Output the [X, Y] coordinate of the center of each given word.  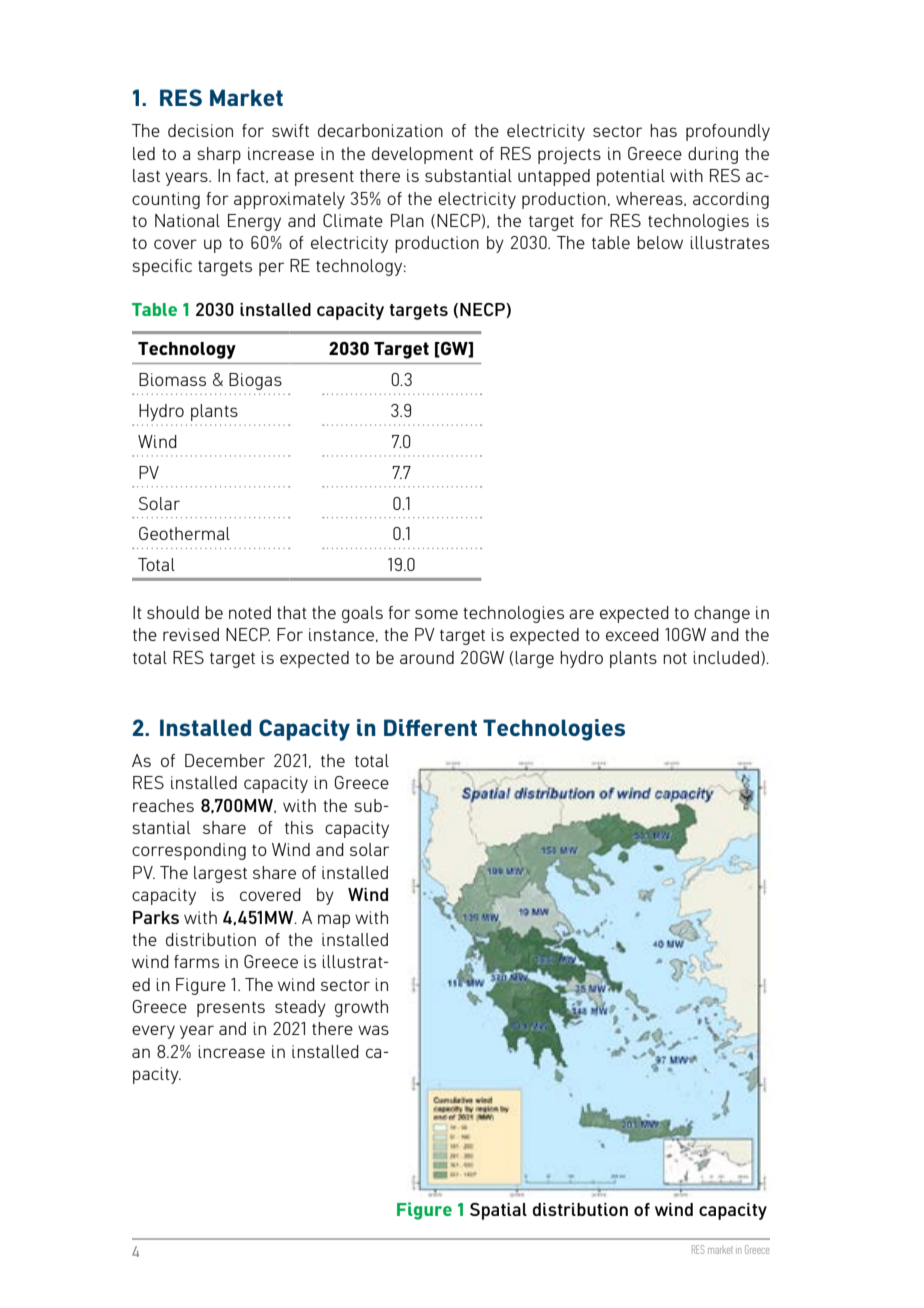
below [660, 242]
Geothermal [184, 533]
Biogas [255, 381]
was [373, 1030]
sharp [219, 155]
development [422, 155]
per [271, 269]
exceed [632, 634]
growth [361, 1008]
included [726, 657]
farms [196, 961]
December [225, 760]
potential [631, 177]
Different [430, 727]
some [436, 614]
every [153, 1032]
